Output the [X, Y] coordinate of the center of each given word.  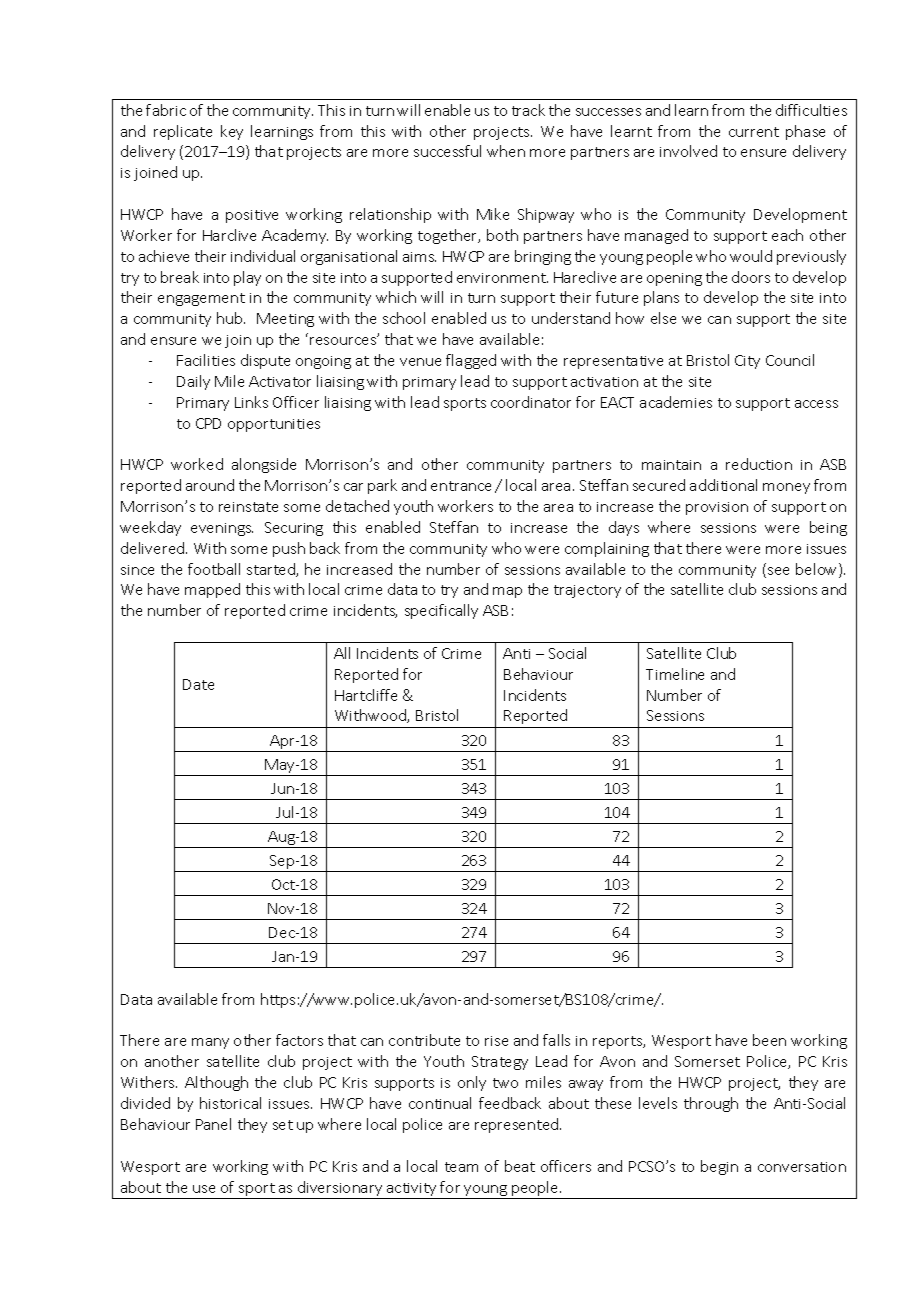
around [210, 485]
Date [198, 684]
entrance [461, 486]
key [232, 132]
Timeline [675, 674]
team [461, 1167]
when [506, 151]
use [204, 1189]
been [769, 1040]
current [754, 132]
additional [723, 485]
